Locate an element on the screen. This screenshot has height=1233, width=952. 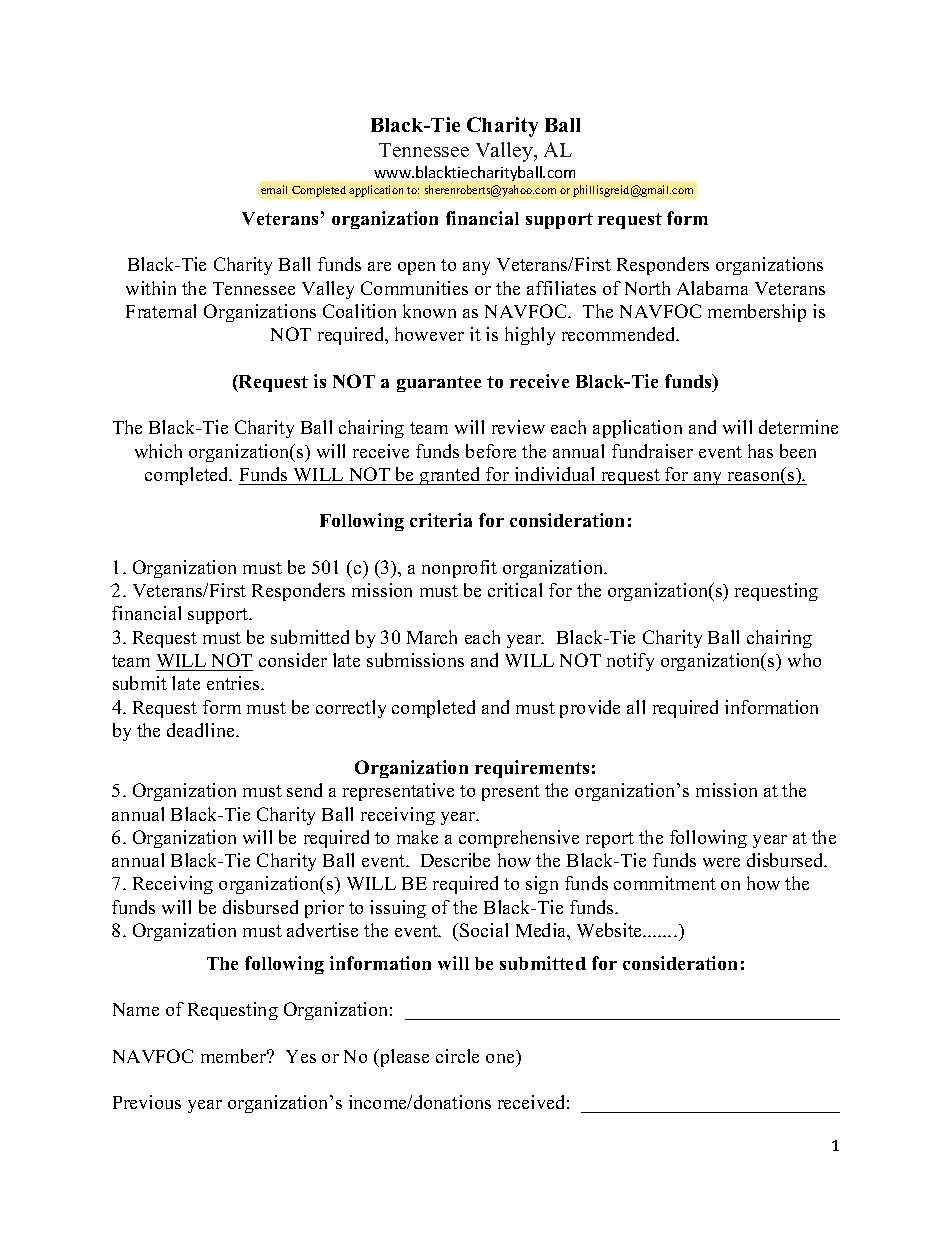
who is located at coordinates (804, 660).
